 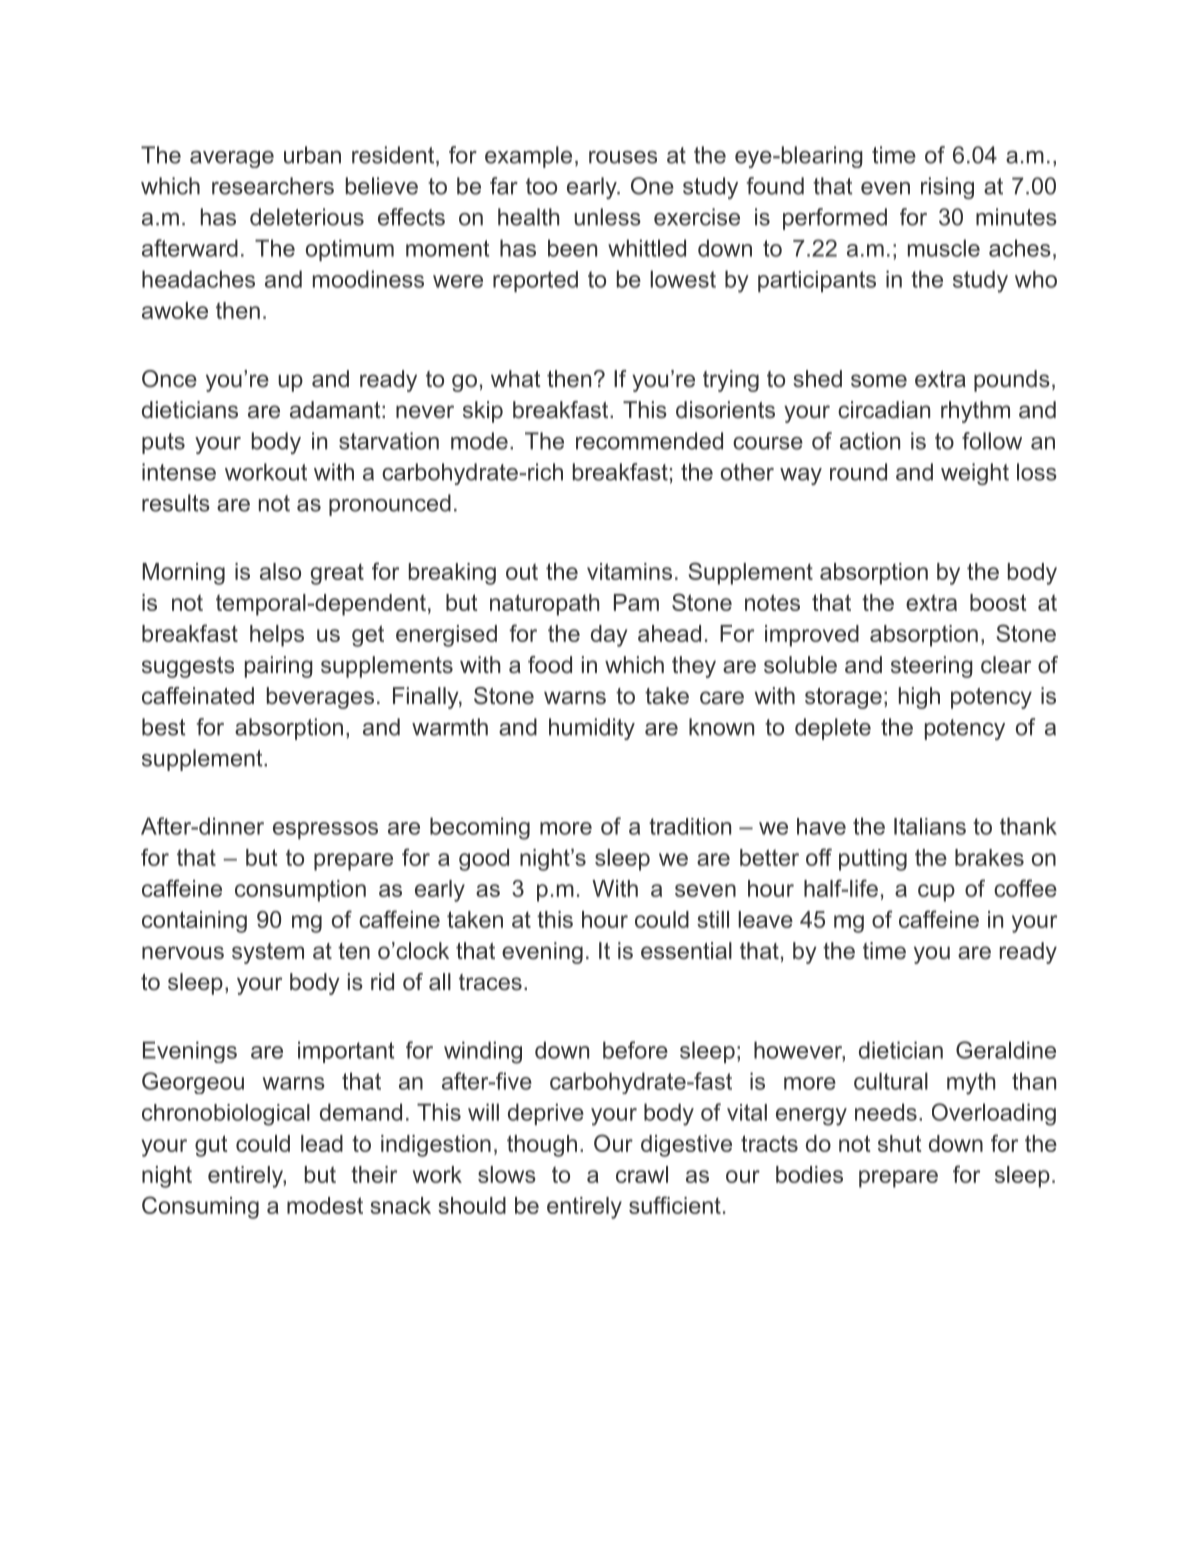 What do you see at coordinates (932, 667) in the screenshot?
I see `steering` at bounding box center [932, 667].
